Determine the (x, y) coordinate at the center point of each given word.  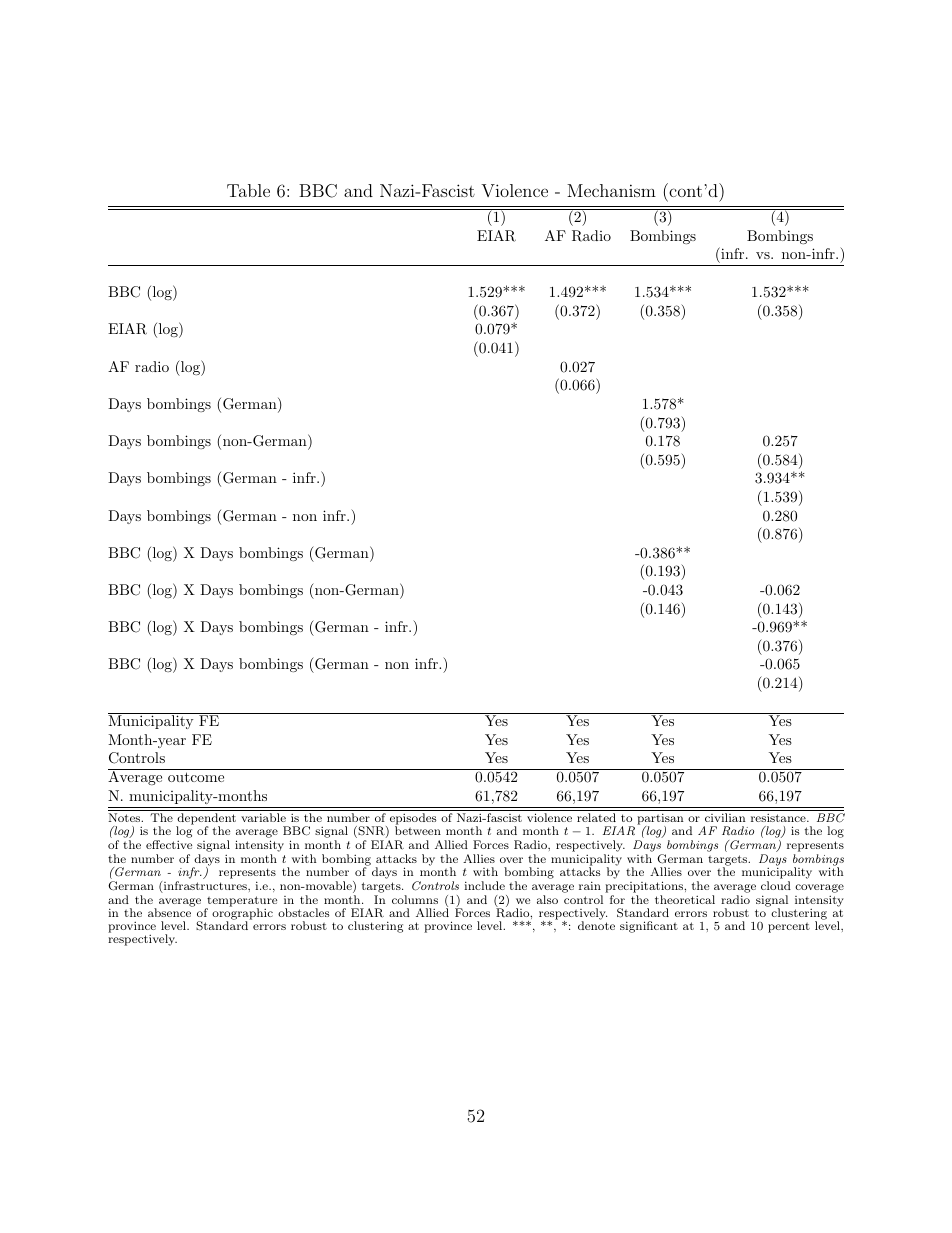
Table (248, 190)
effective (169, 844)
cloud (776, 885)
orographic (242, 914)
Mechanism (611, 190)
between (418, 830)
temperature (241, 902)
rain (590, 885)
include (484, 885)
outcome (196, 777)
